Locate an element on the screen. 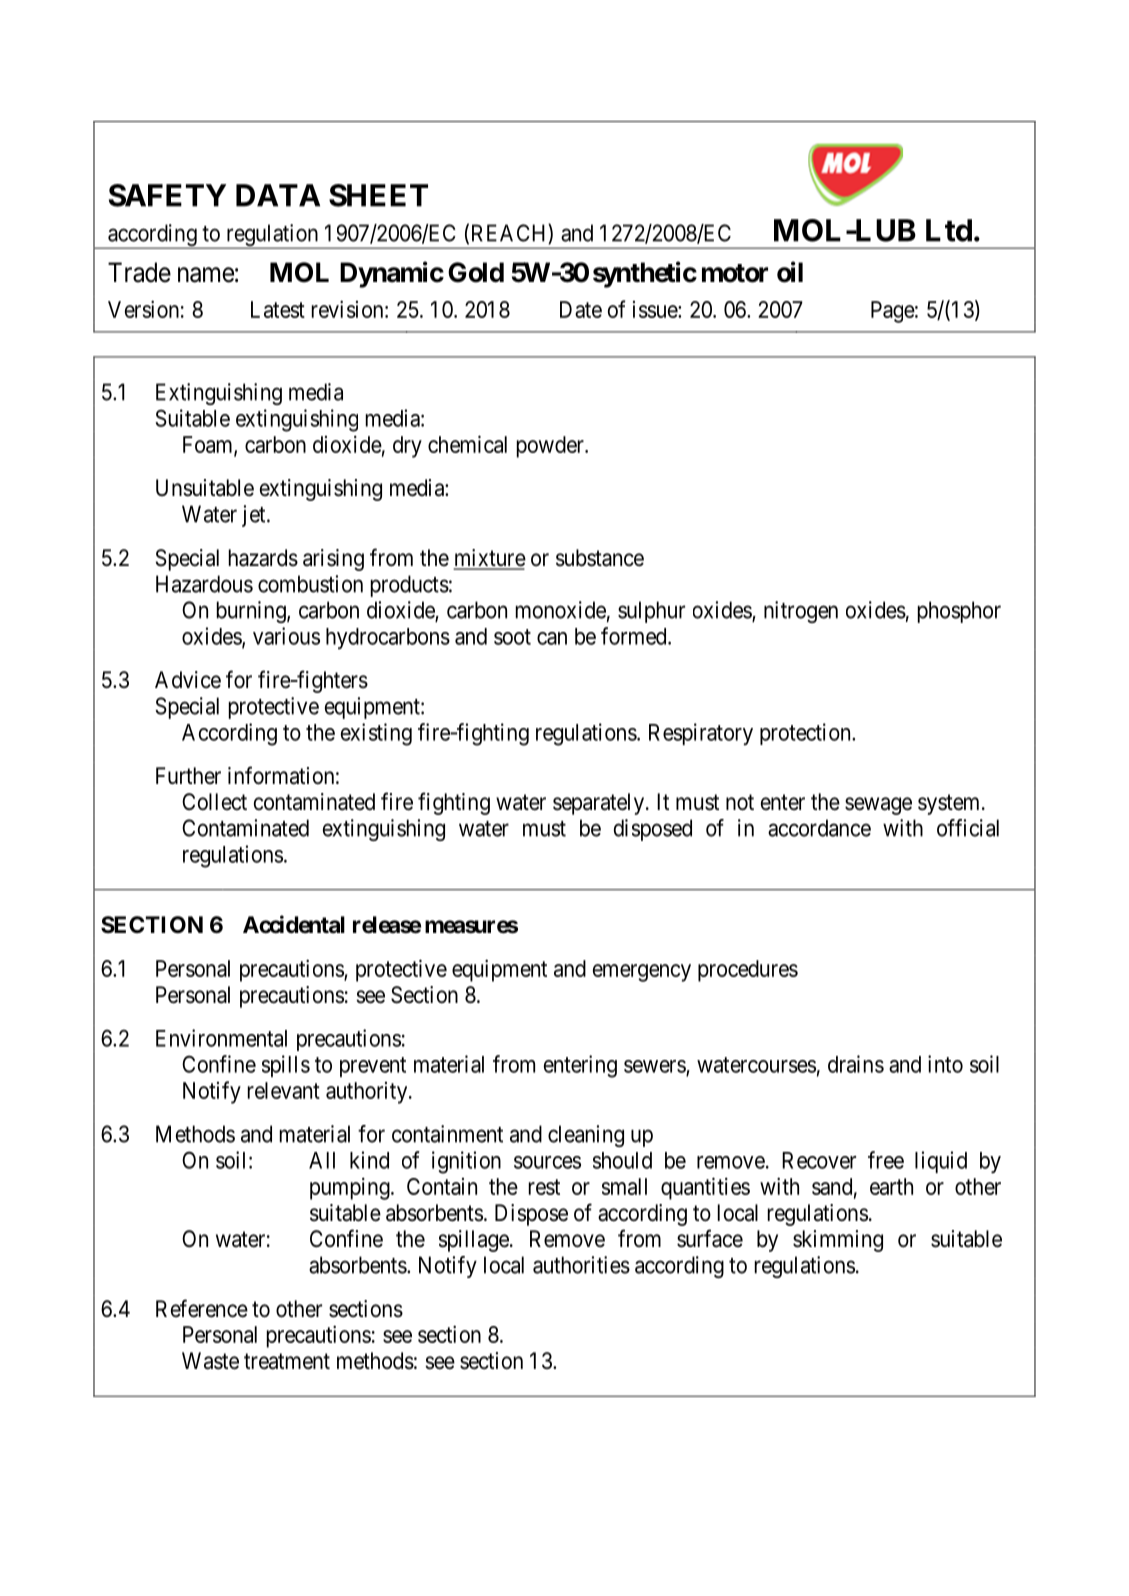 The image size is (1129, 1596). sewage is located at coordinates (878, 806).
